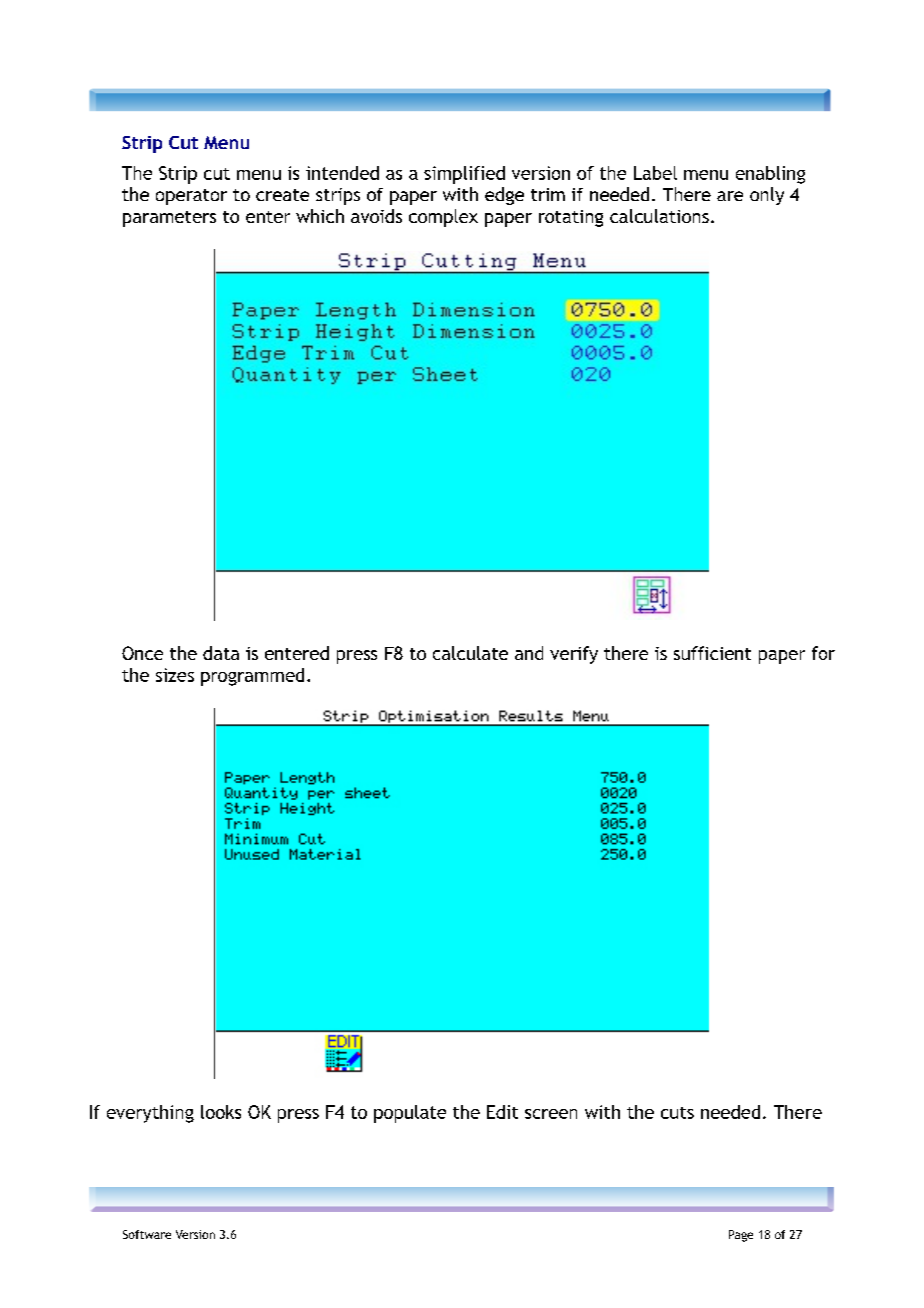 This document has height=1308, width=924. Describe the element at coordinates (147, 1234) in the document. I see `Software` at that location.
